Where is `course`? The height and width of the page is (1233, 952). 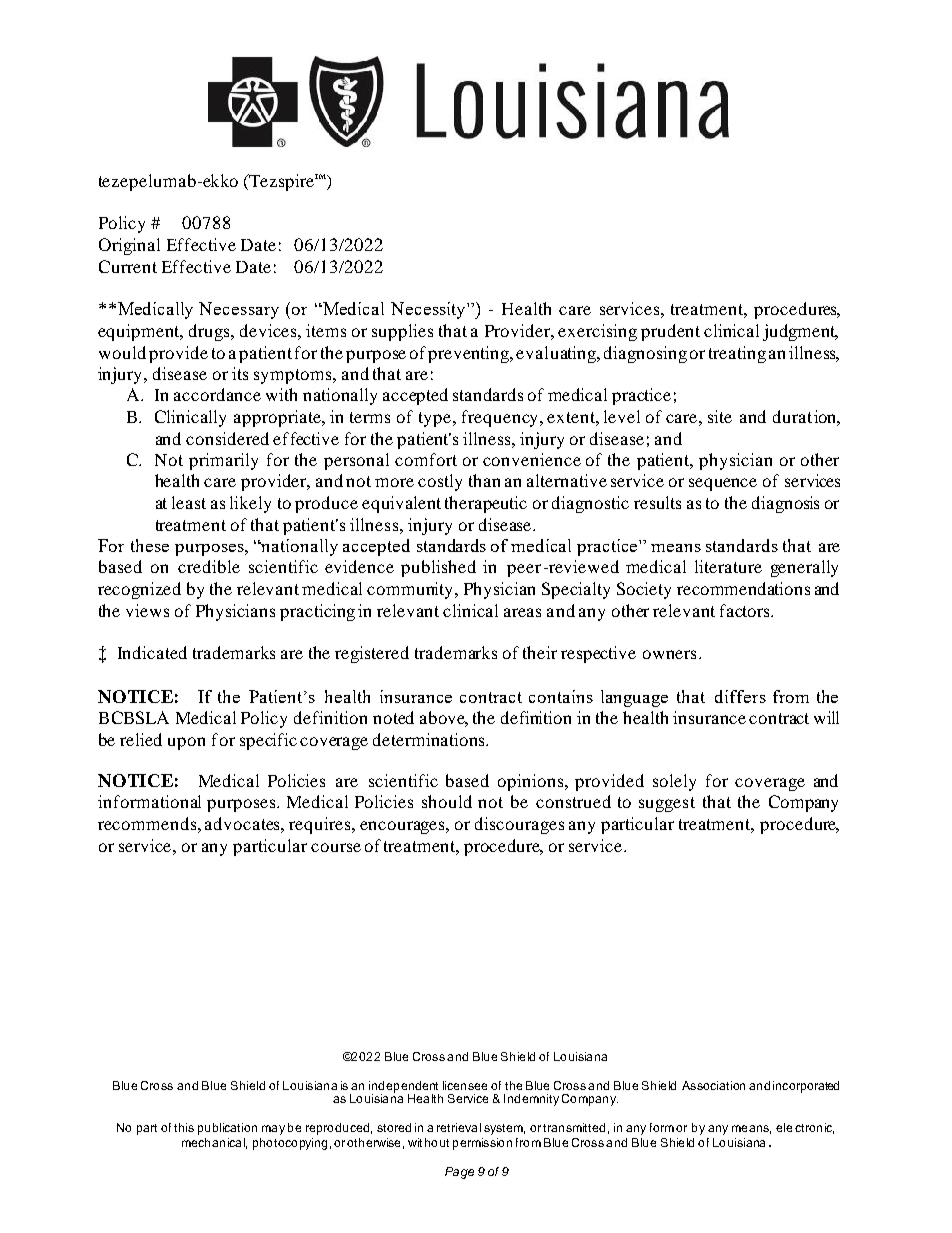
course is located at coordinates (336, 847).
